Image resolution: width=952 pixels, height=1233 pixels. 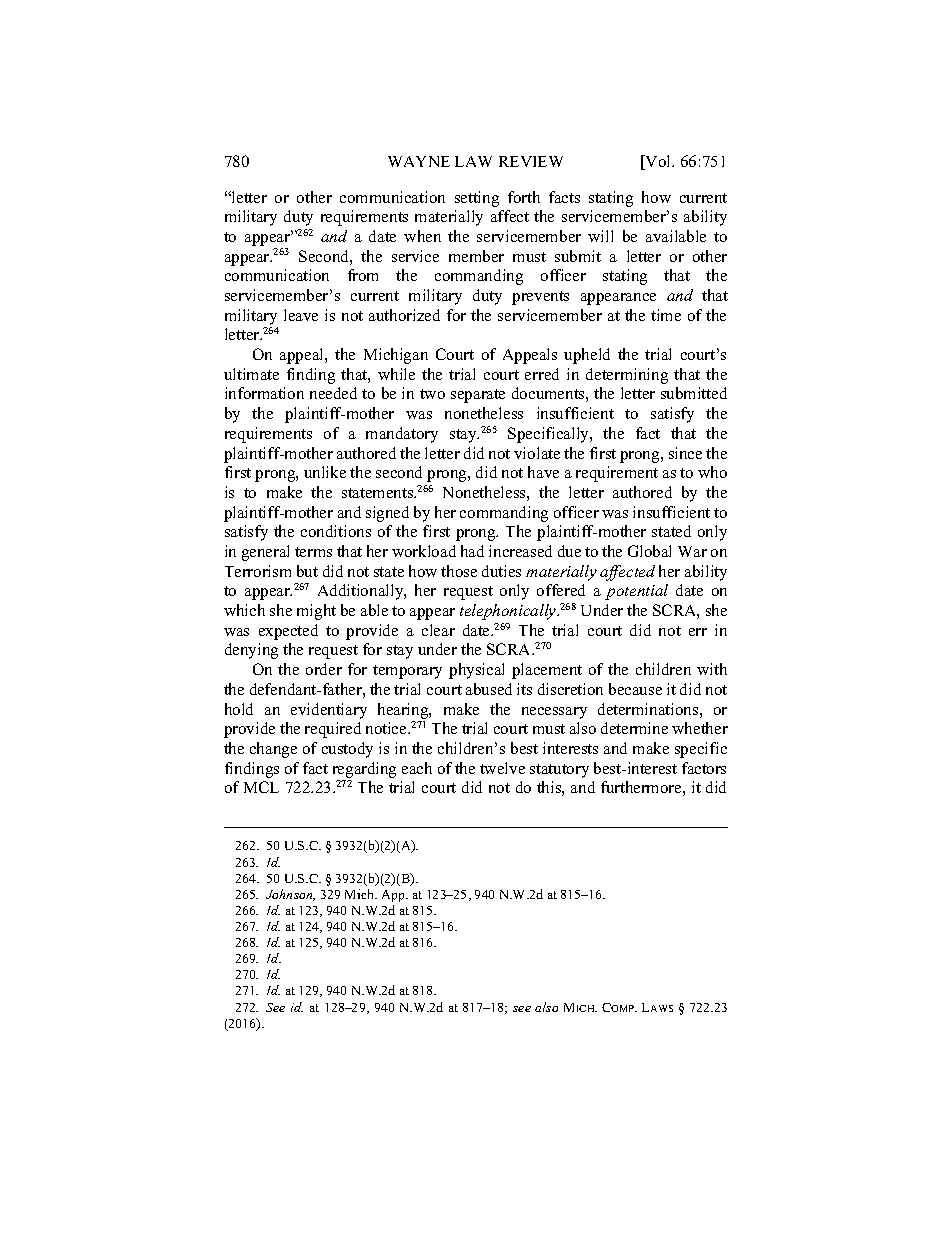 I want to click on since, so click(x=685, y=453).
